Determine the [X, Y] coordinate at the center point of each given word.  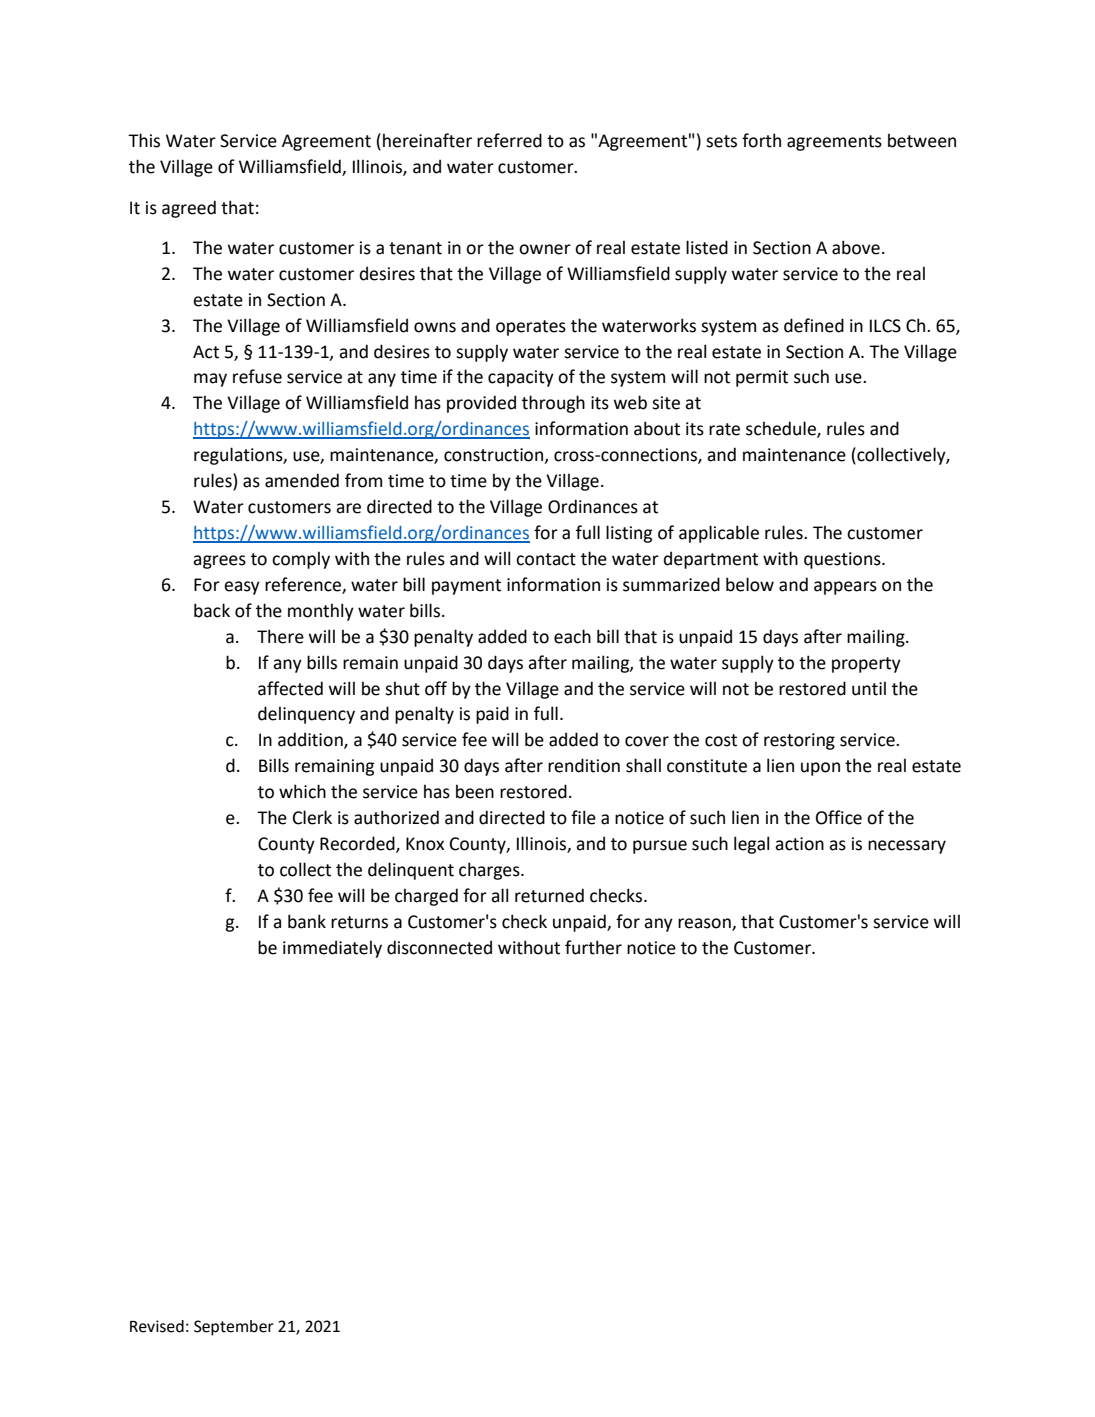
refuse [257, 376]
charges [490, 871]
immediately [332, 949]
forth [761, 140]
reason [705, 924]
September [234, 1328]
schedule [782, 429]
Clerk [312, 817]
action [799, 844]
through [553, 404]
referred [509, 140]
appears [845, 588]
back [212, 610]
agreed [189, 209]
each [572, 636]
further [593, 947]
